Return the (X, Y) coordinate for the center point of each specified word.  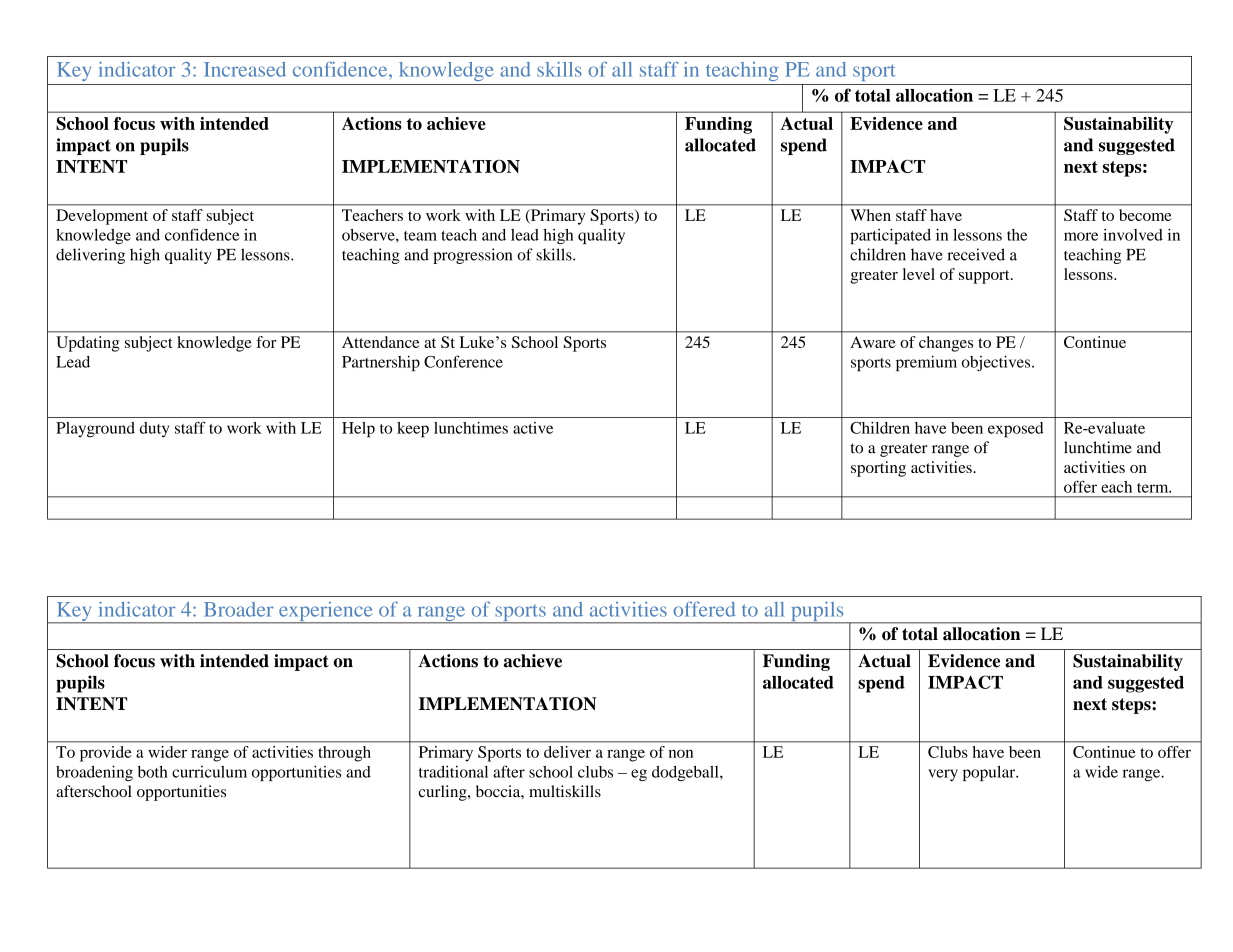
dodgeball (686, 773)
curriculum (209, 772)
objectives (997, 363)
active (533, 428)
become (1145, 215)
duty (154, 430)
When (870, 215)
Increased (245, 69)
